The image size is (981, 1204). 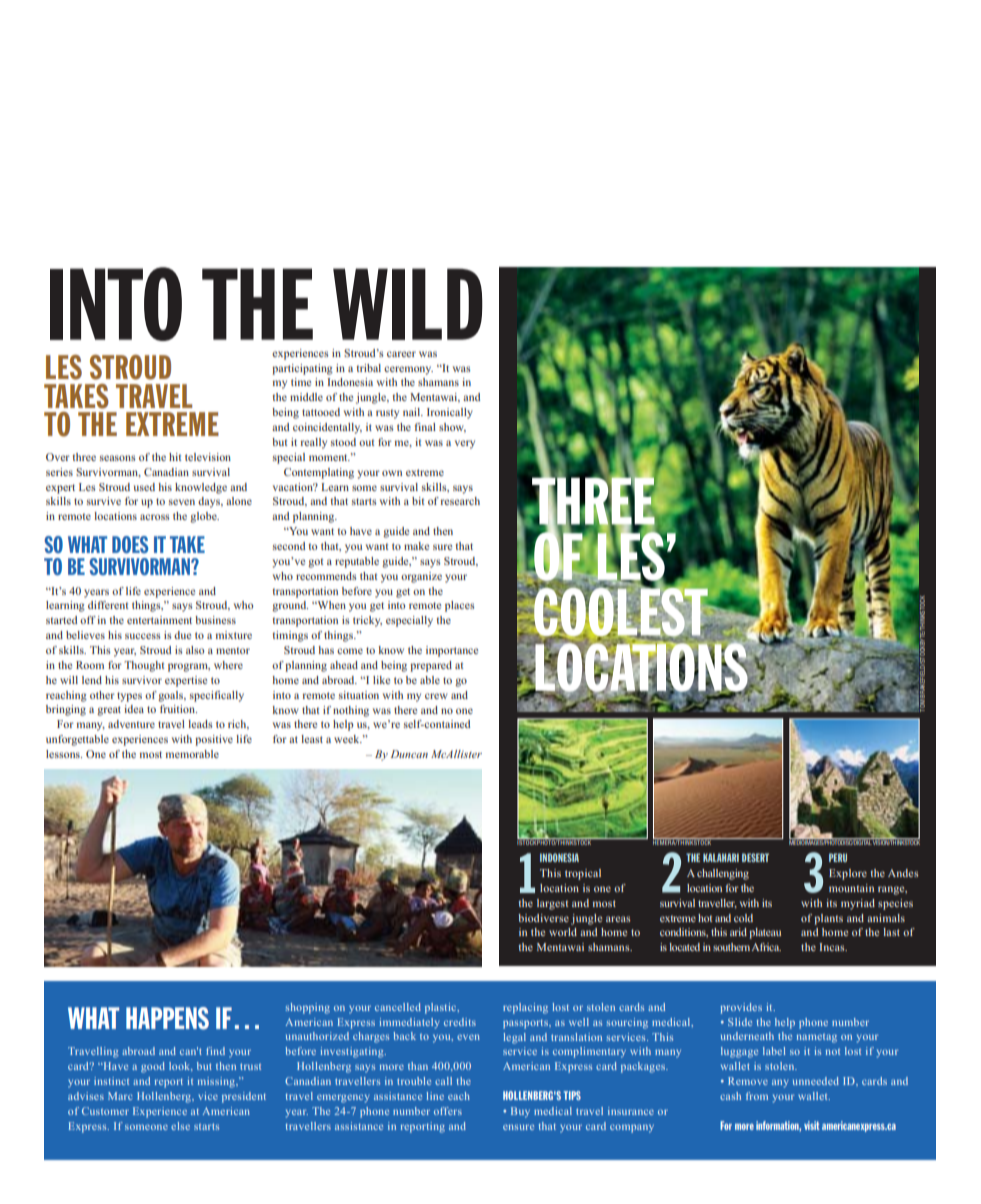 What do you see at coordinates (583, 874) in the screenshot?
I see `tropical` at bounding box center [583, 874].
